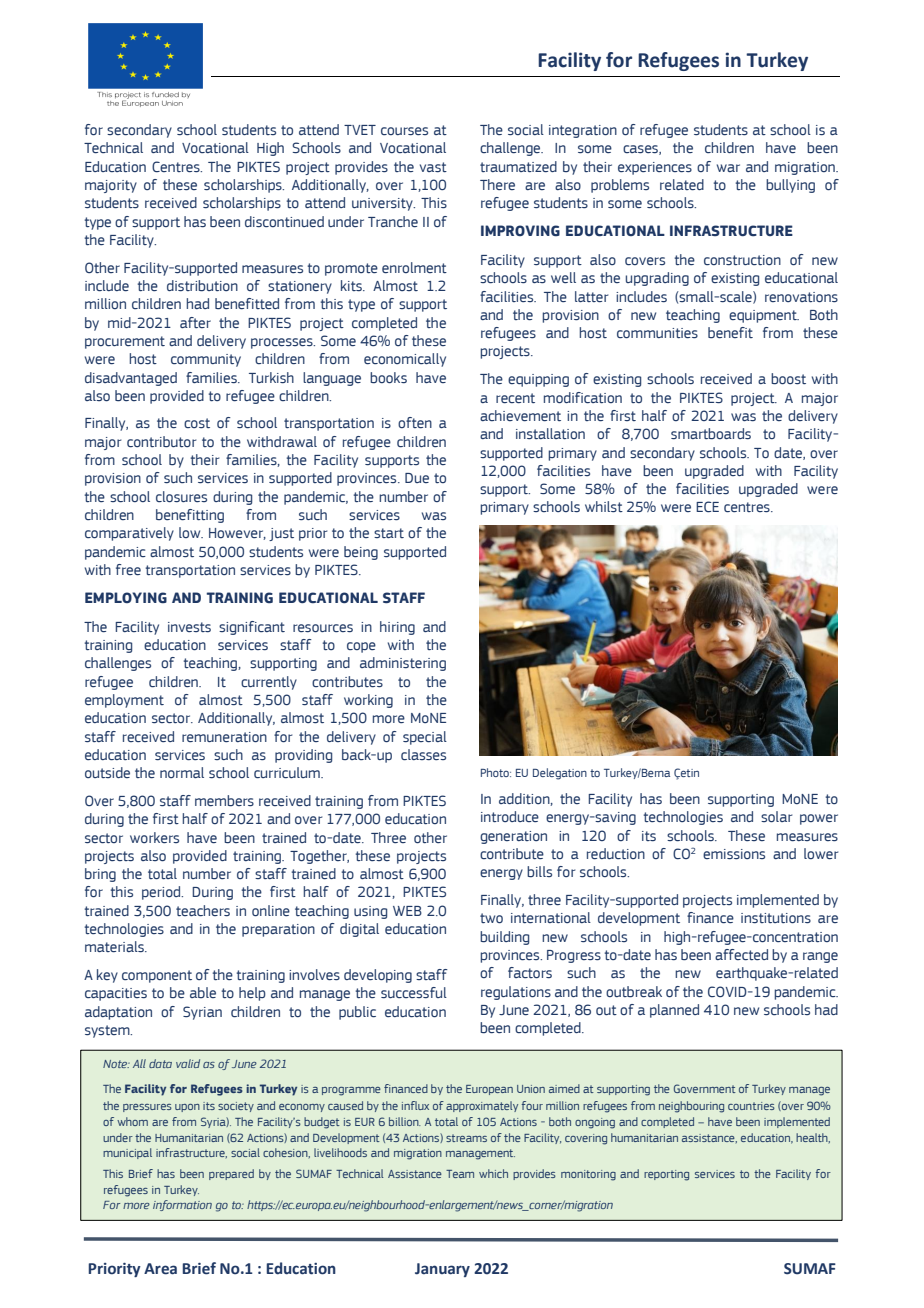 Image resolution: width=924 pixels, height=1308 pixels. I want to click on information, so click(182, 1205).
